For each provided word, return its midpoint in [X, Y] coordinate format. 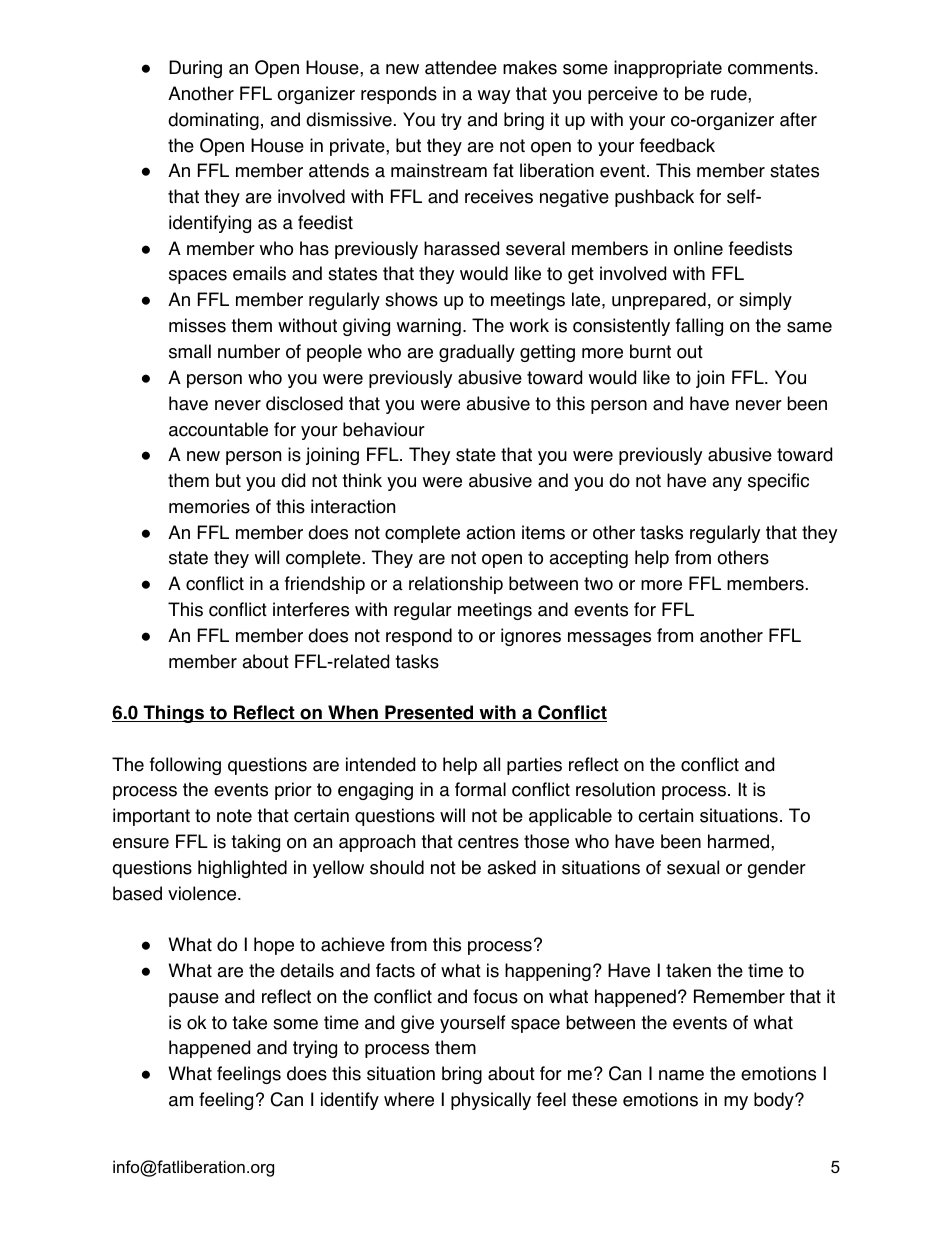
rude [730, 93]
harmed [740, 841]
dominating [213, 121]
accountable [218, 429]
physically [491, 1101]
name [681, 1075]
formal [480, 789]
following [185, 766]
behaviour [384, 429]
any [727, 484]
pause [194, 1000]
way [494, 97]
